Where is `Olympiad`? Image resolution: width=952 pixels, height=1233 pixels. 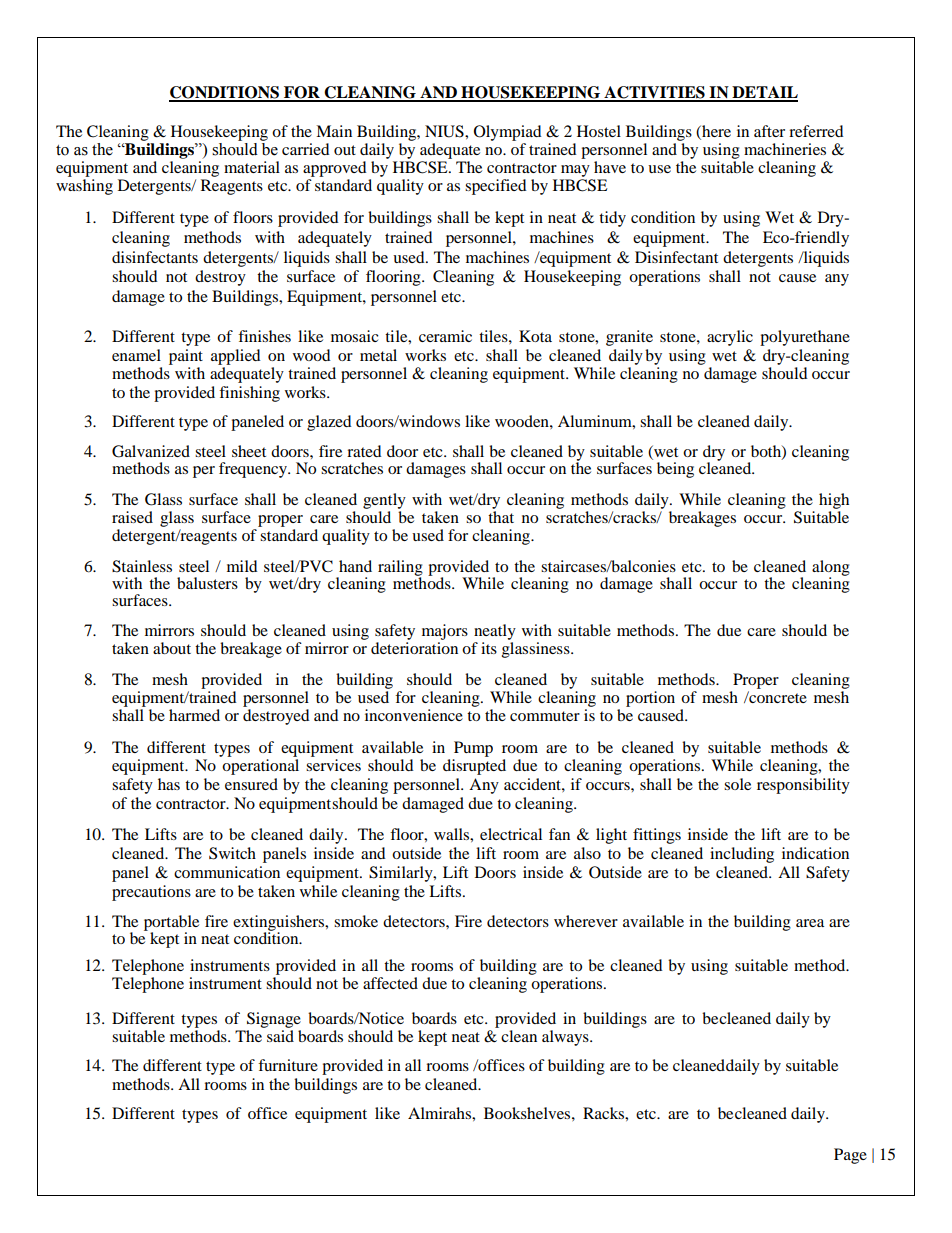 Olympiad is located at coordinates (508, 133).
